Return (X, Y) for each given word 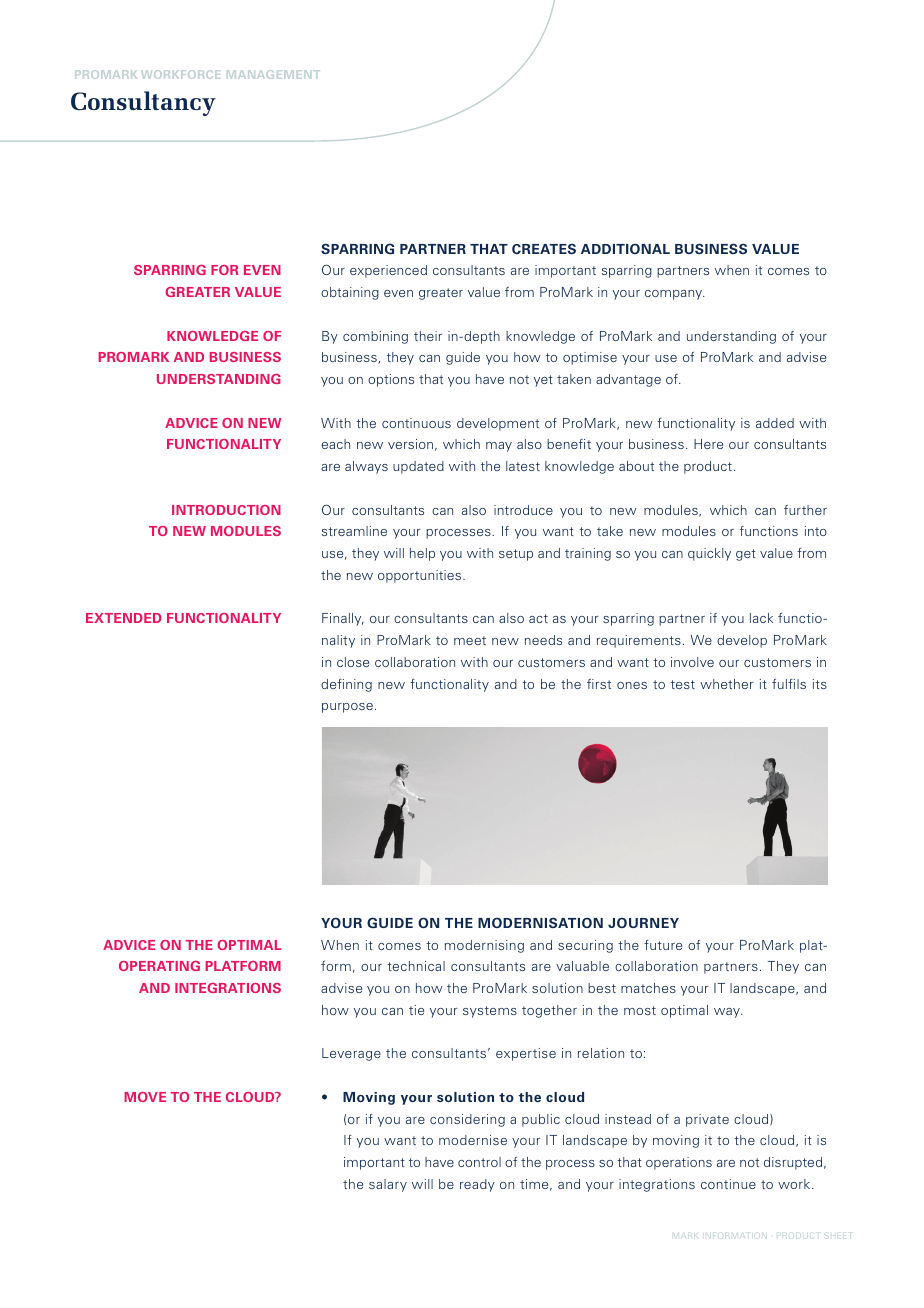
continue (728, 1184)
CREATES (544, 249)
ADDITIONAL (625, 249)
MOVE (145, 1097)
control (479, 1162)
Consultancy (143, 103)
